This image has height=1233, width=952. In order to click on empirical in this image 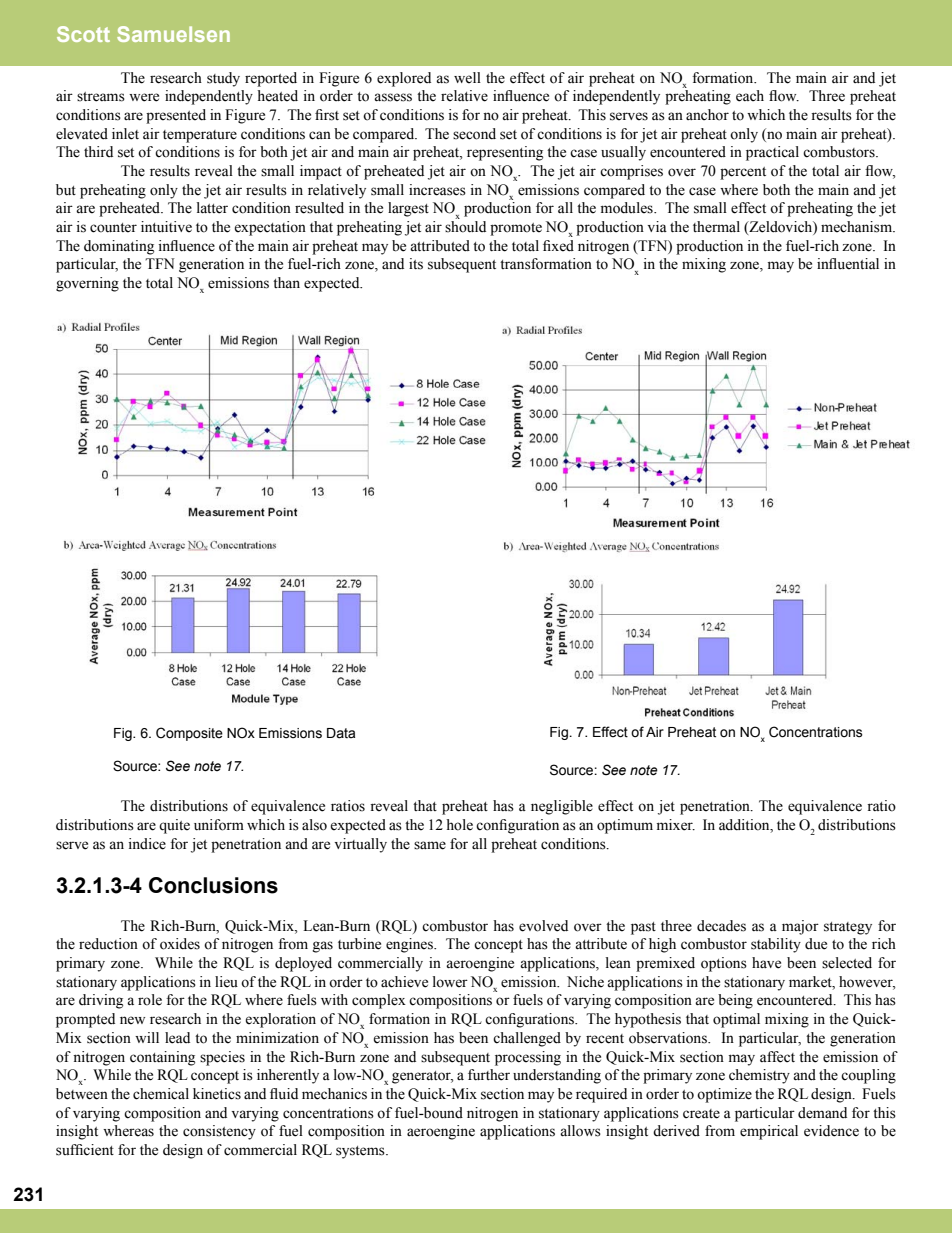, I will do `click(769, 1132)`.
